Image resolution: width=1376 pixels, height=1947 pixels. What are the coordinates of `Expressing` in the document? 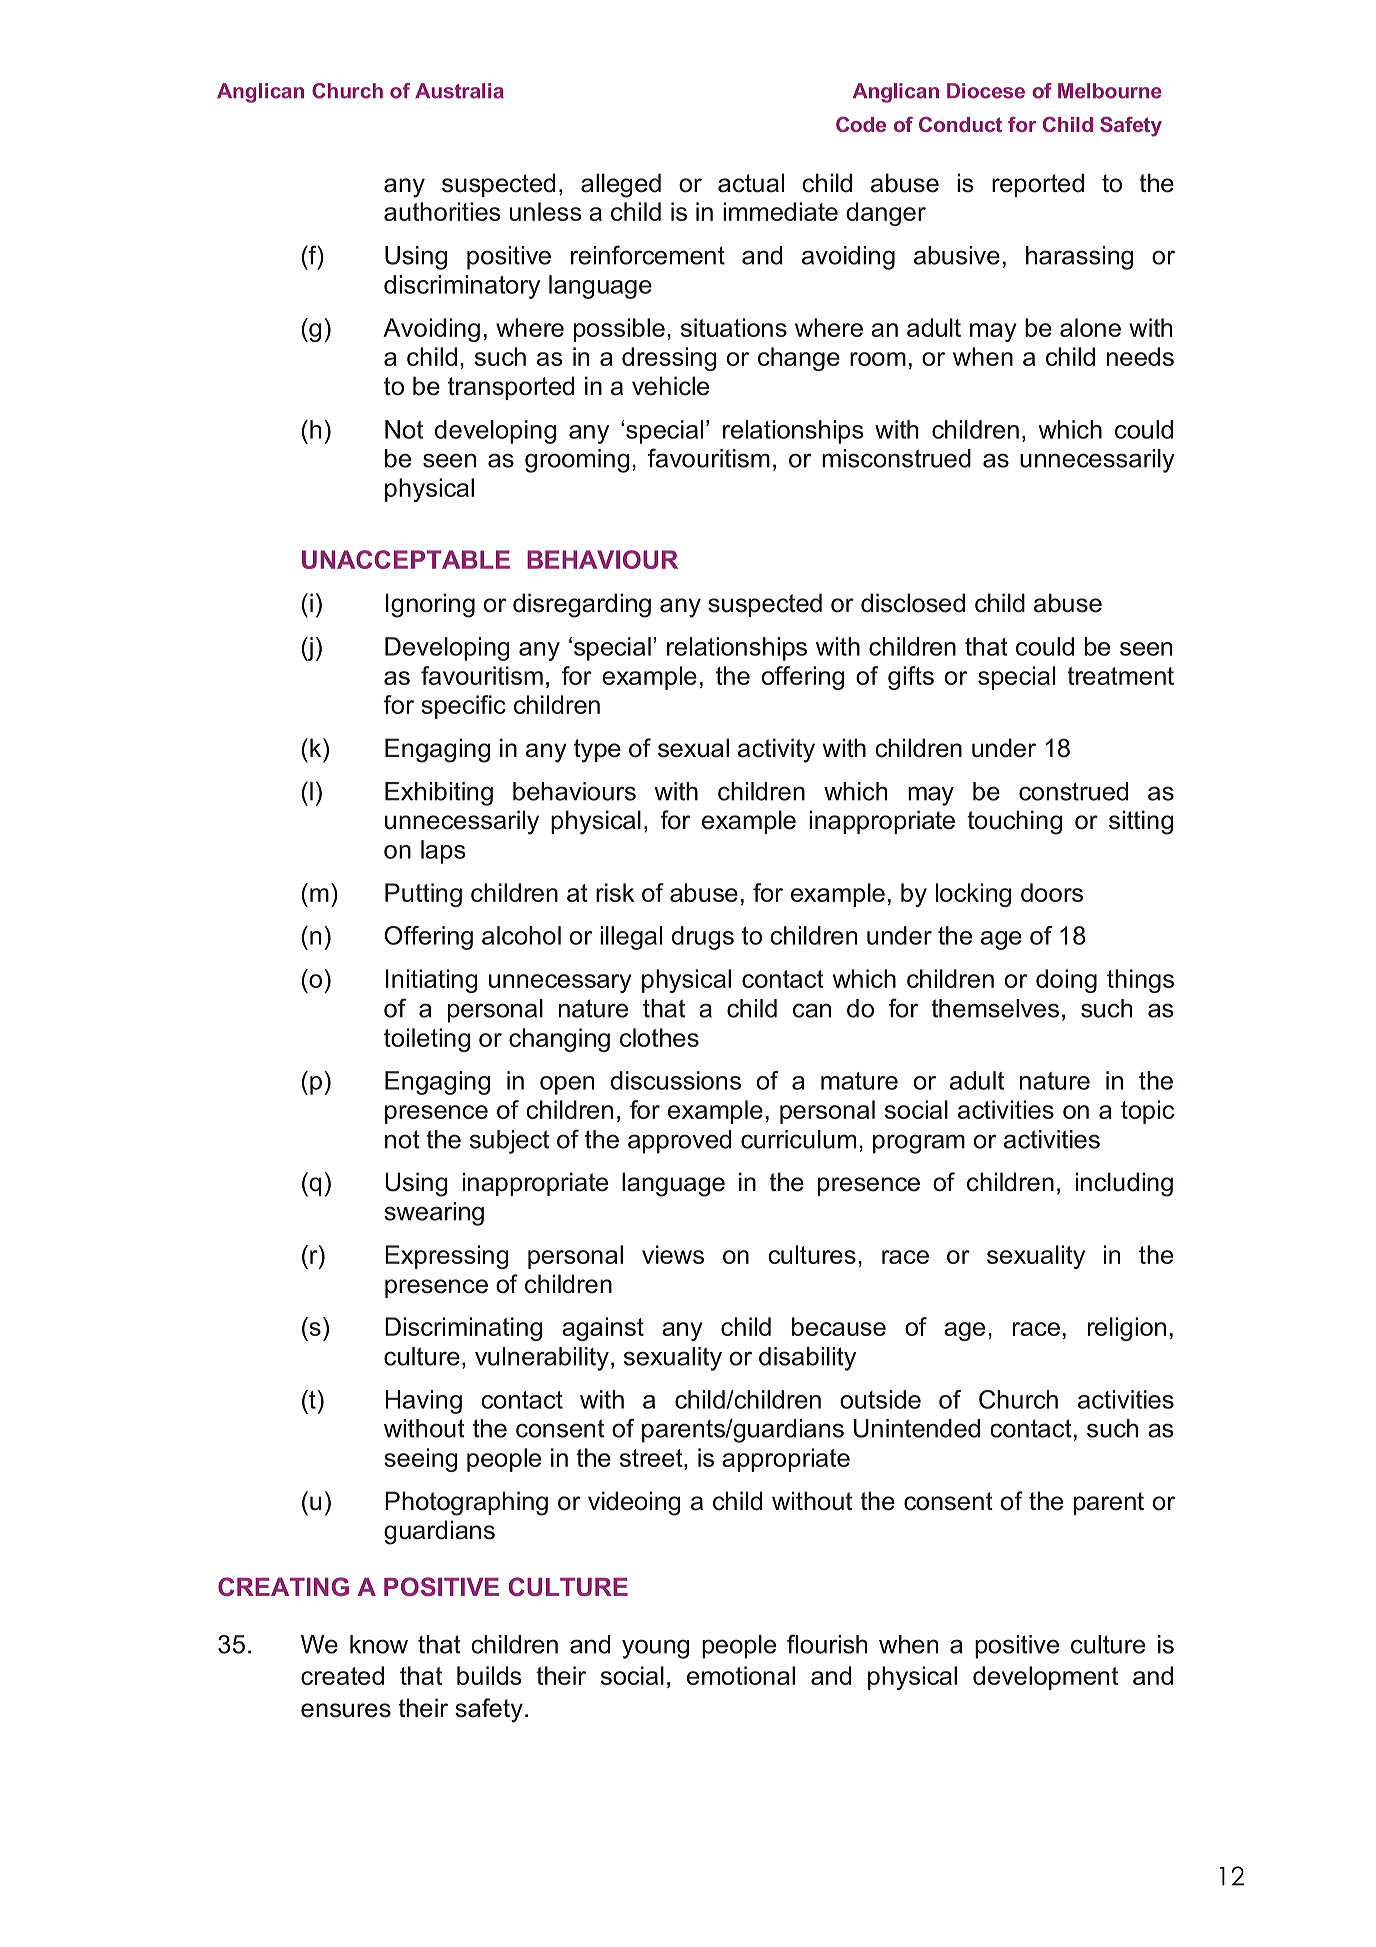 It's located at (447, 1257).
